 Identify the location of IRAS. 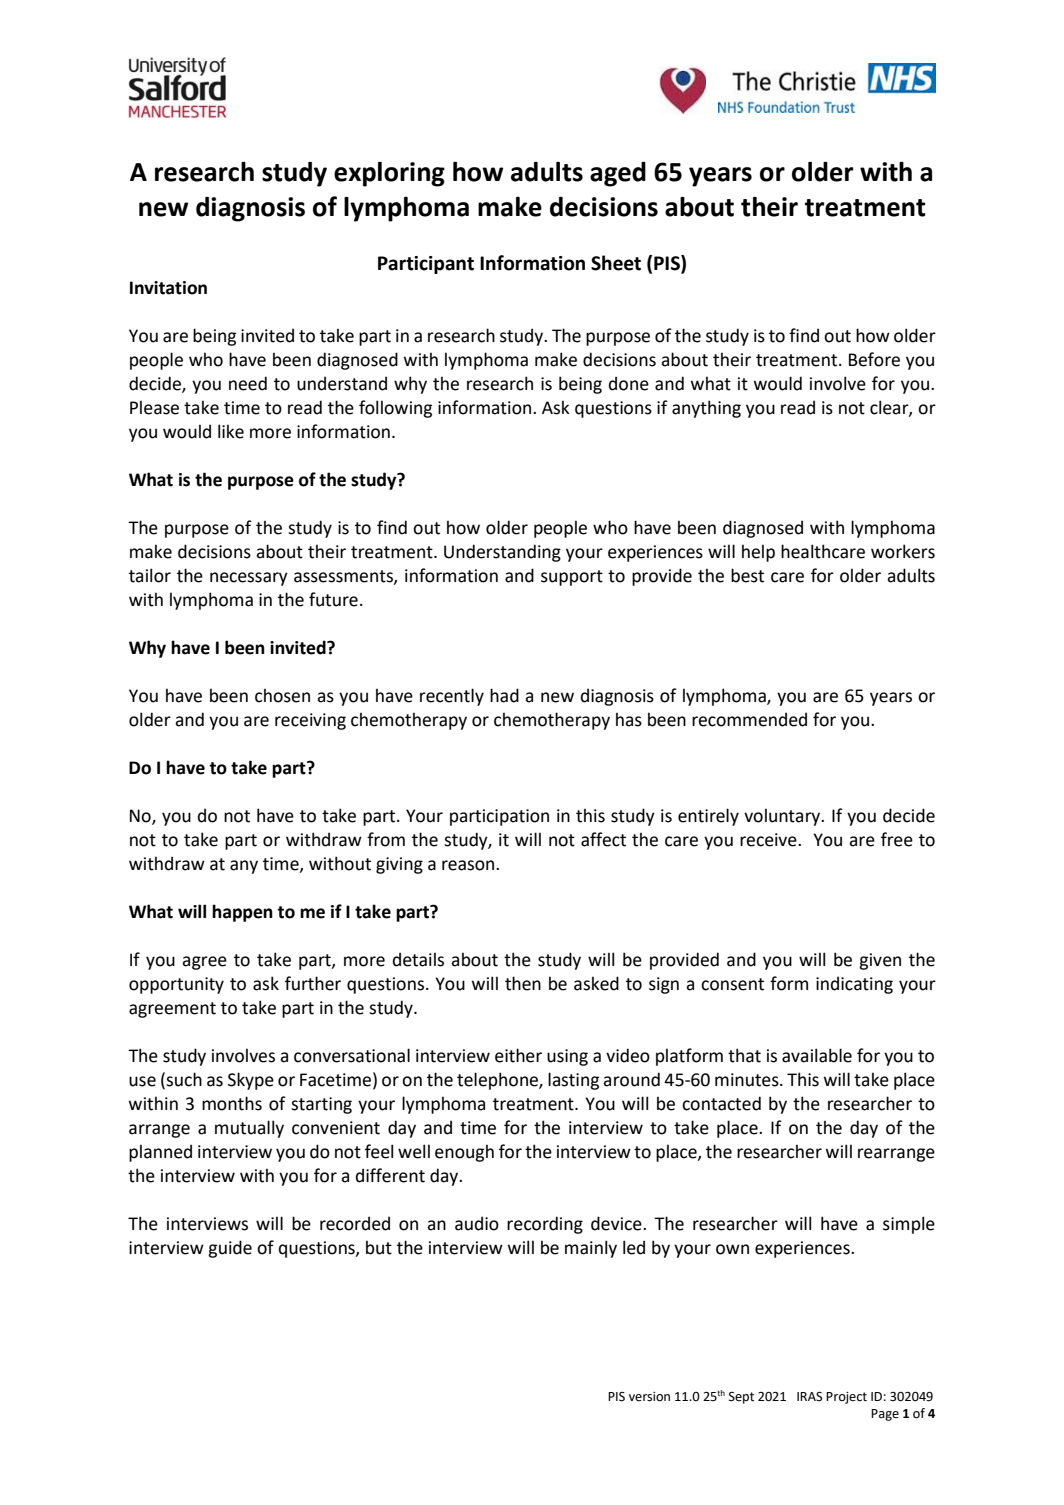
(809, 1396).
